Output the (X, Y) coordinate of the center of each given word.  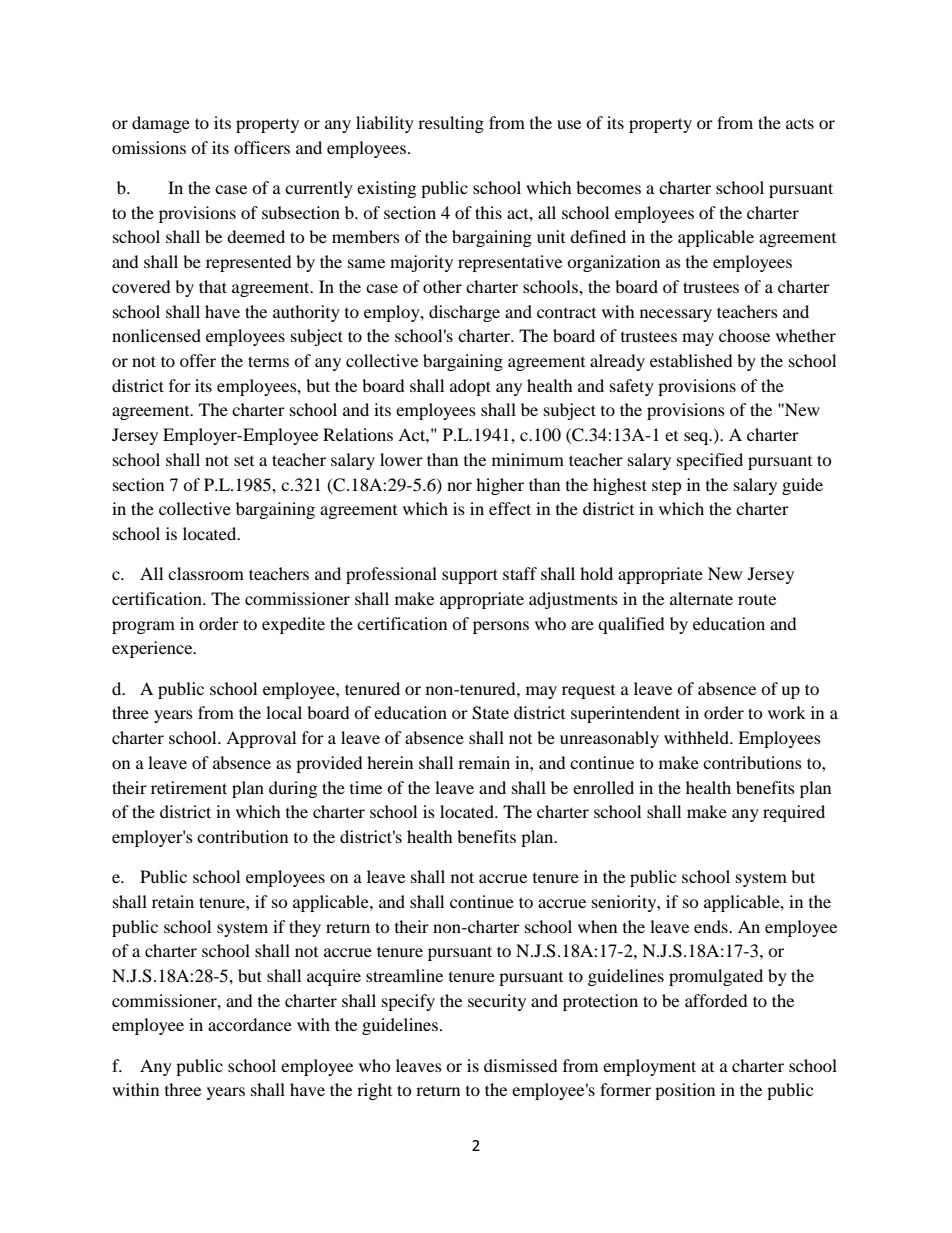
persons (501, 627)
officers (262, 147)
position (685, 1091)
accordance (250, 1024)
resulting (451, 124)
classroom (206, 573)
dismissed (521, 1065)
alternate (701, 598)
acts (800, 123)
